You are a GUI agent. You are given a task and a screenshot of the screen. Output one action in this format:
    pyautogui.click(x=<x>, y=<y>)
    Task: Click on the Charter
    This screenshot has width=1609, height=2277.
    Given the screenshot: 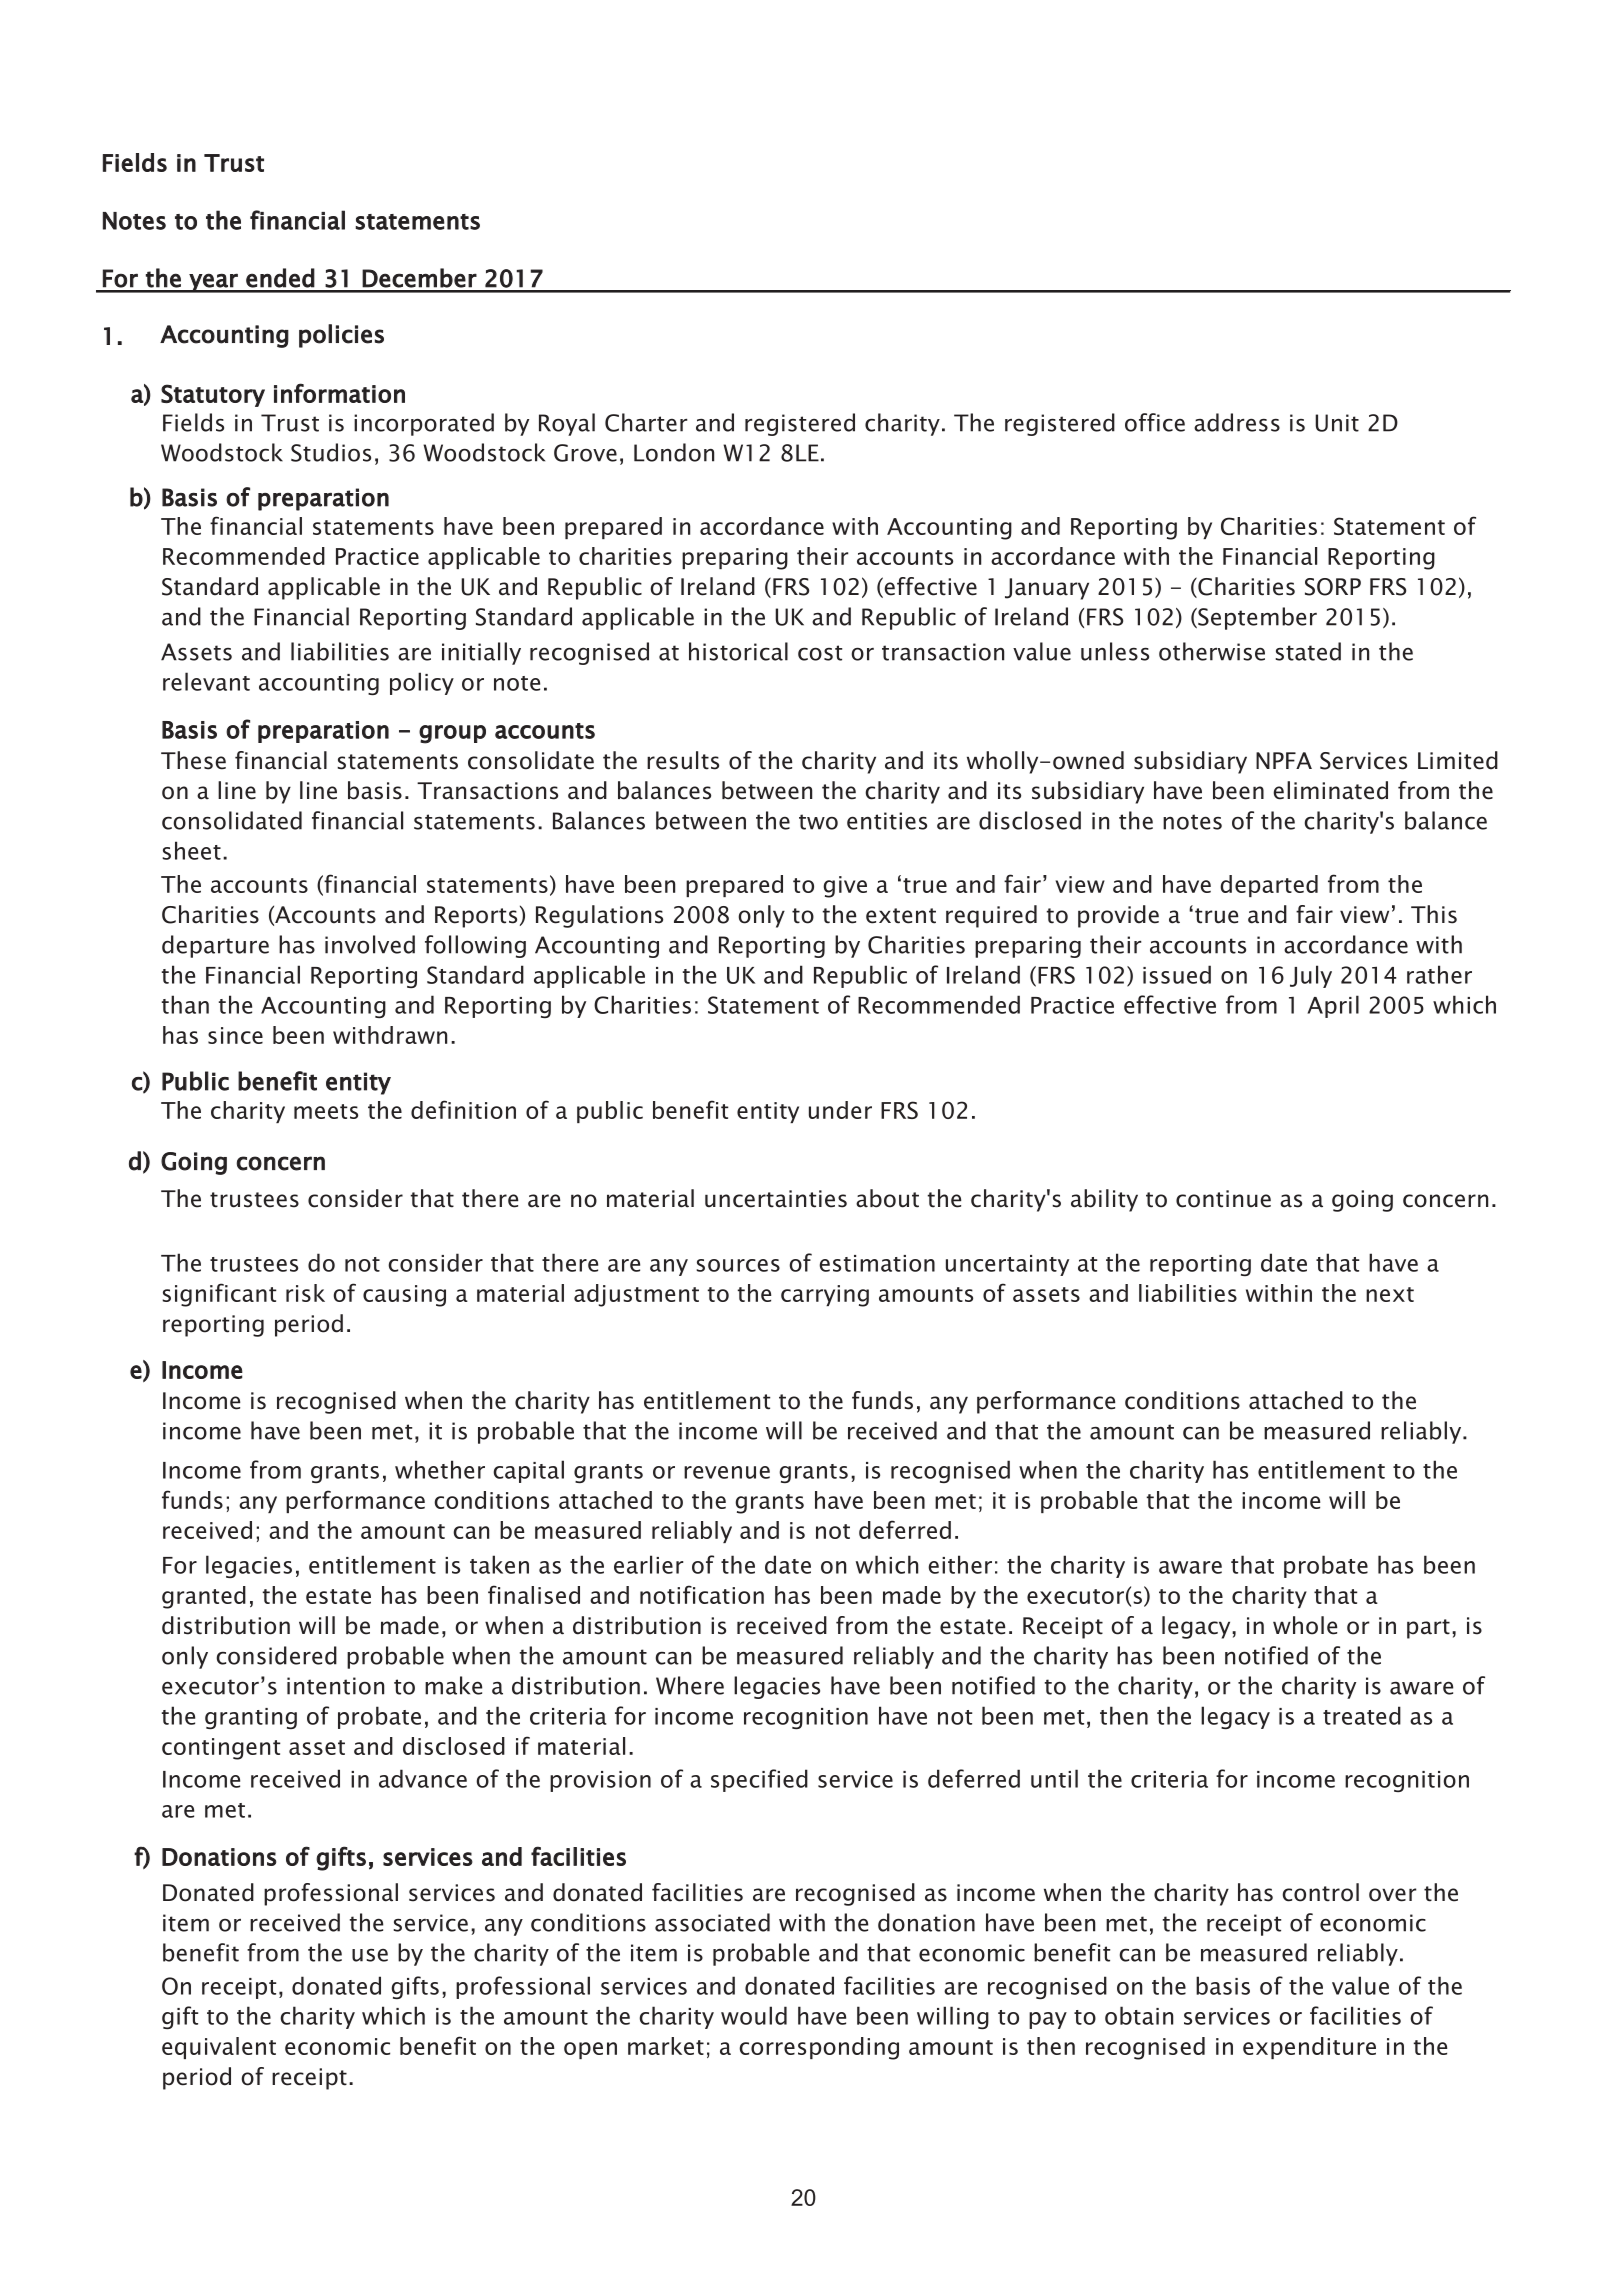 What is the action you would take?
    pyautogui.click(x=646, y=422)
